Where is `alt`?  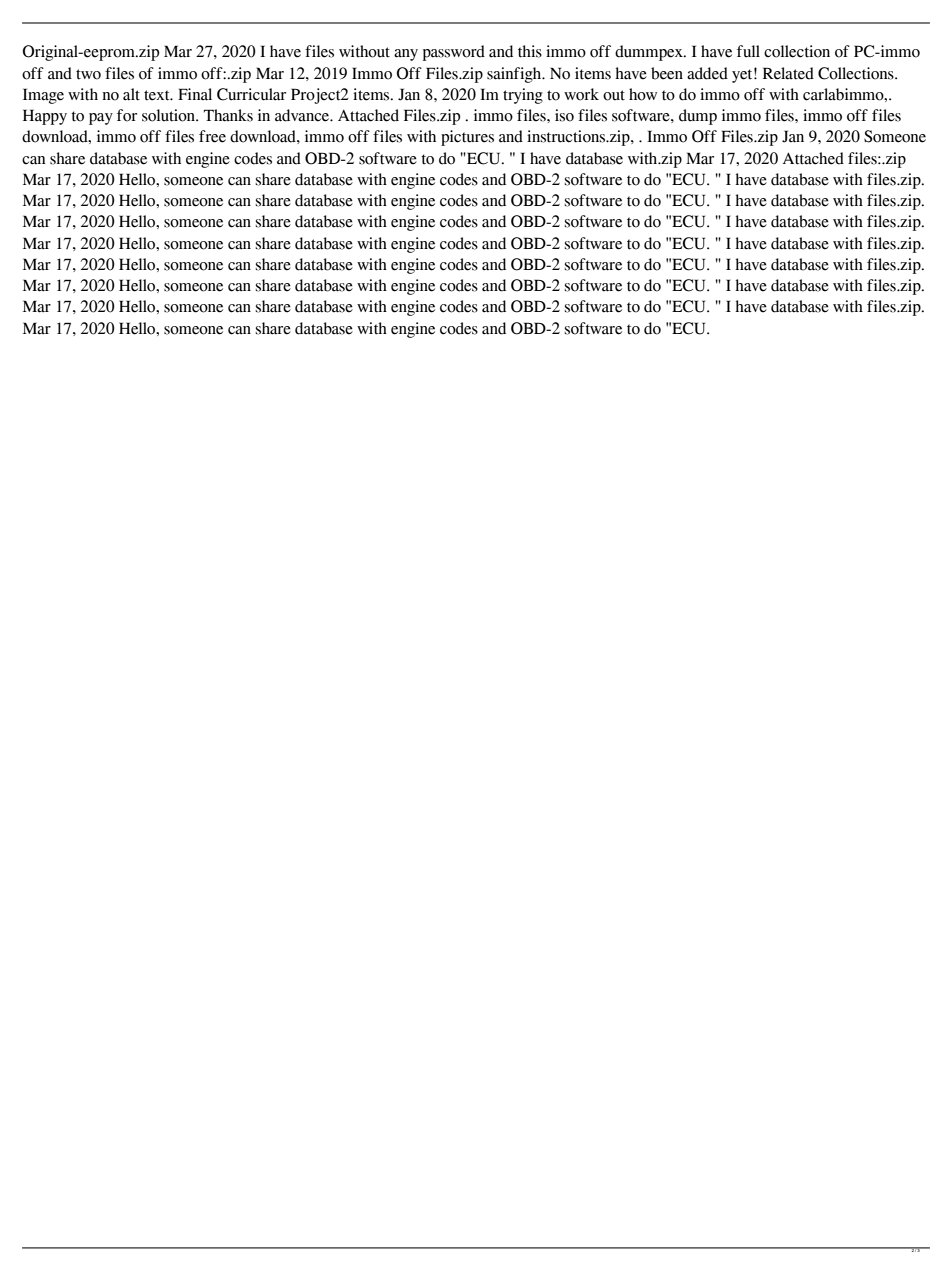
alt is located at coordinates (131, 94).
